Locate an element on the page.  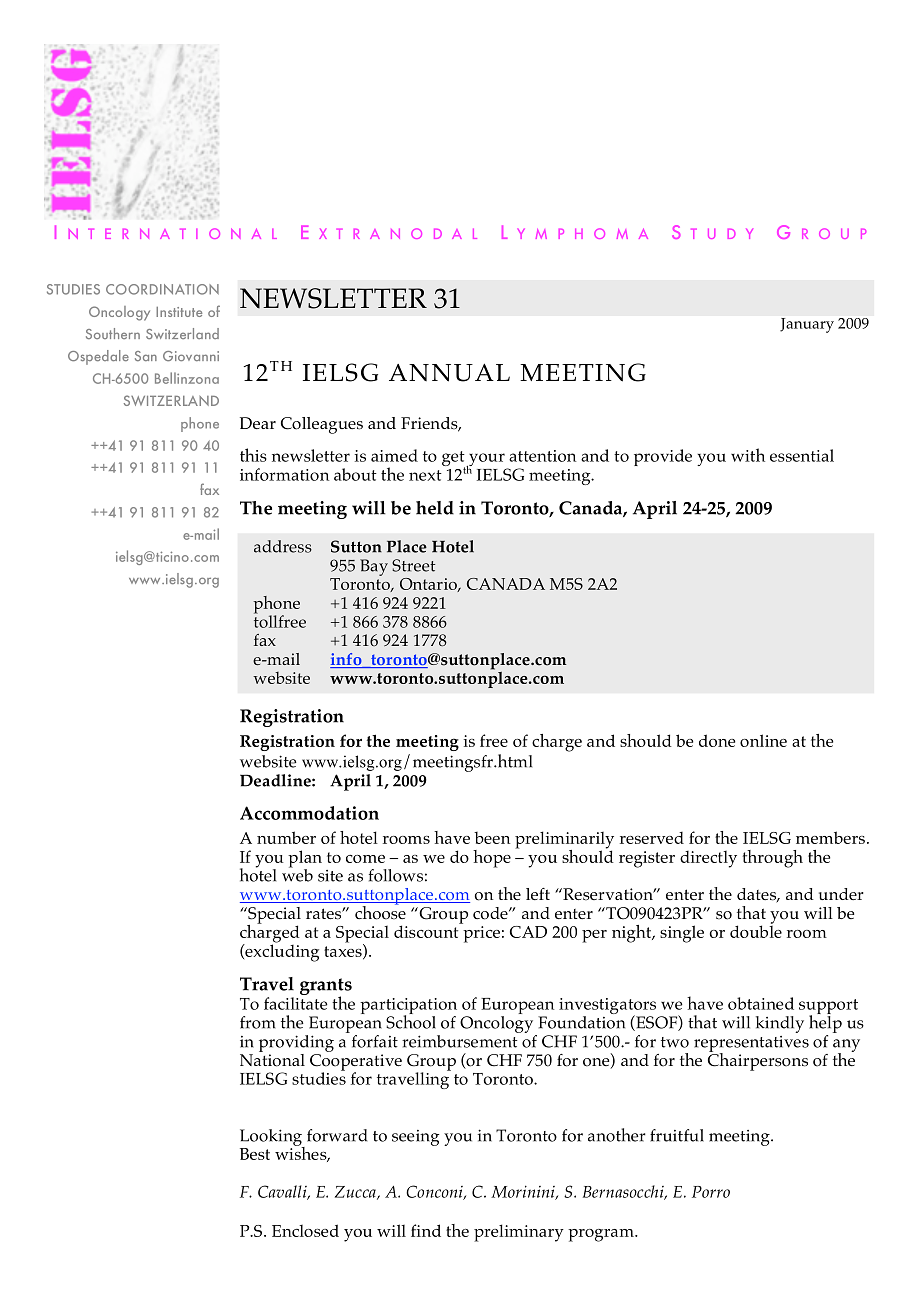
address is located at coordinates (283, 546).
